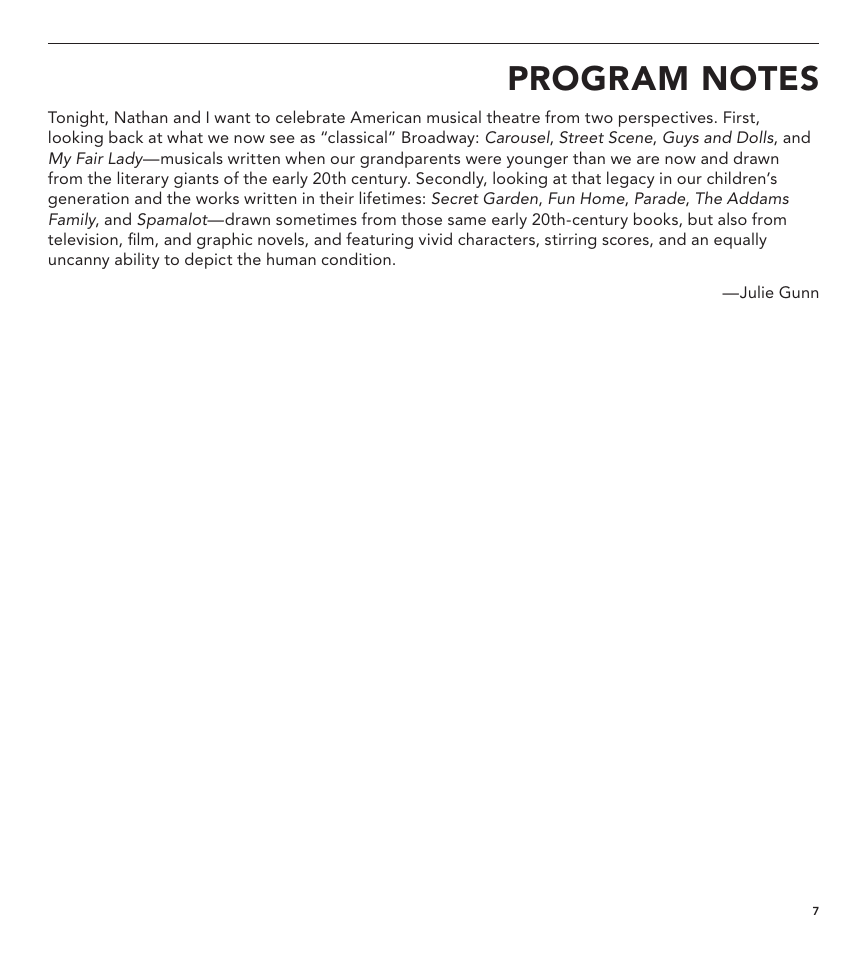  Describe the element at coordinates (598, 78) in the document. I see `PROGRAM` at that location.
